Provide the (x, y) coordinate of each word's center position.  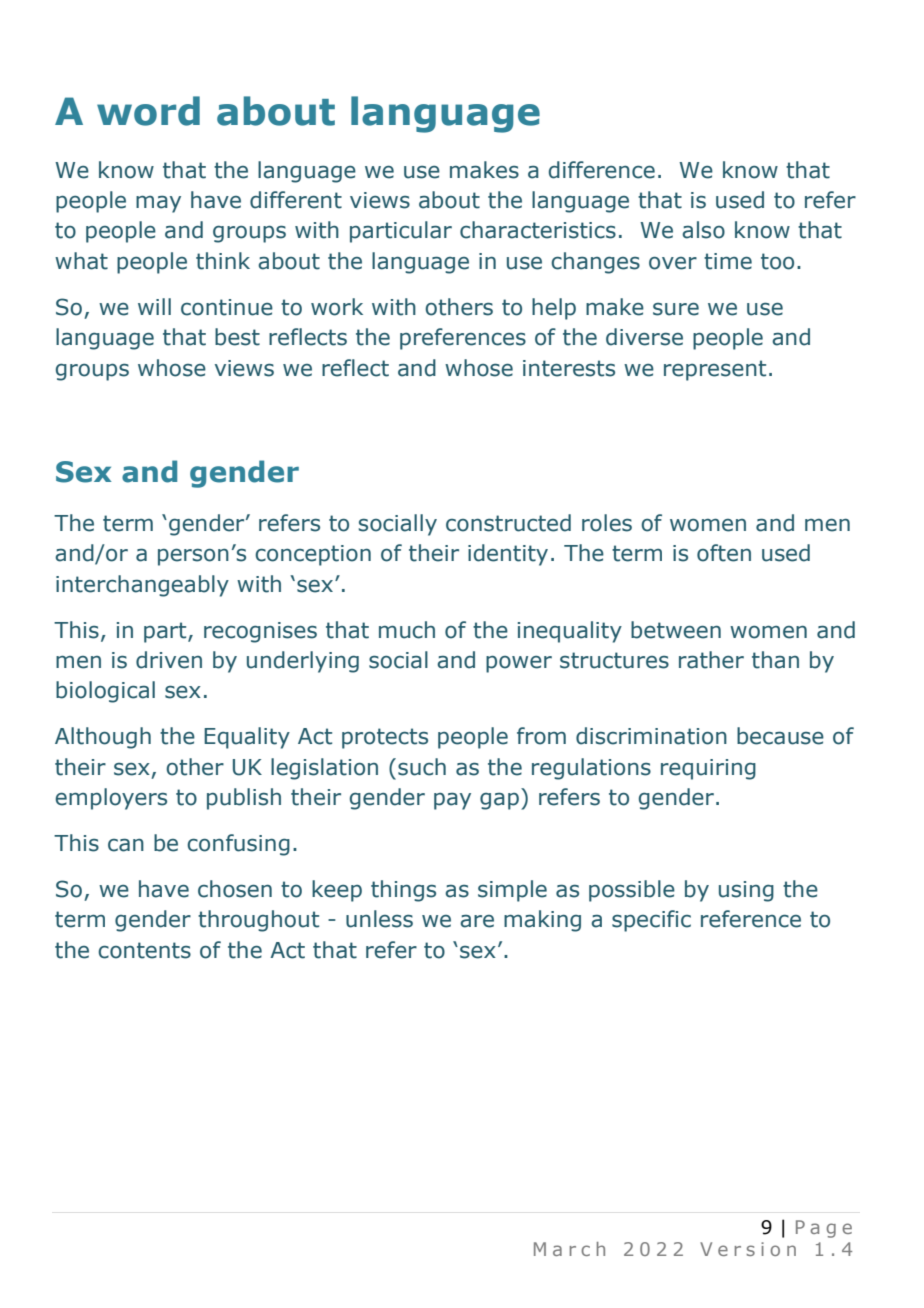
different (296, 200)
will (154, 306)
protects (385, 738)
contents (144, 950)
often (724, 553)
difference (602, 170)
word (148, 111)
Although (103, 738)
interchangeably (142, 586)
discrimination (651, 736)
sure (676, 309)
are (477, 921)
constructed (508, 523)
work (337, 307)
